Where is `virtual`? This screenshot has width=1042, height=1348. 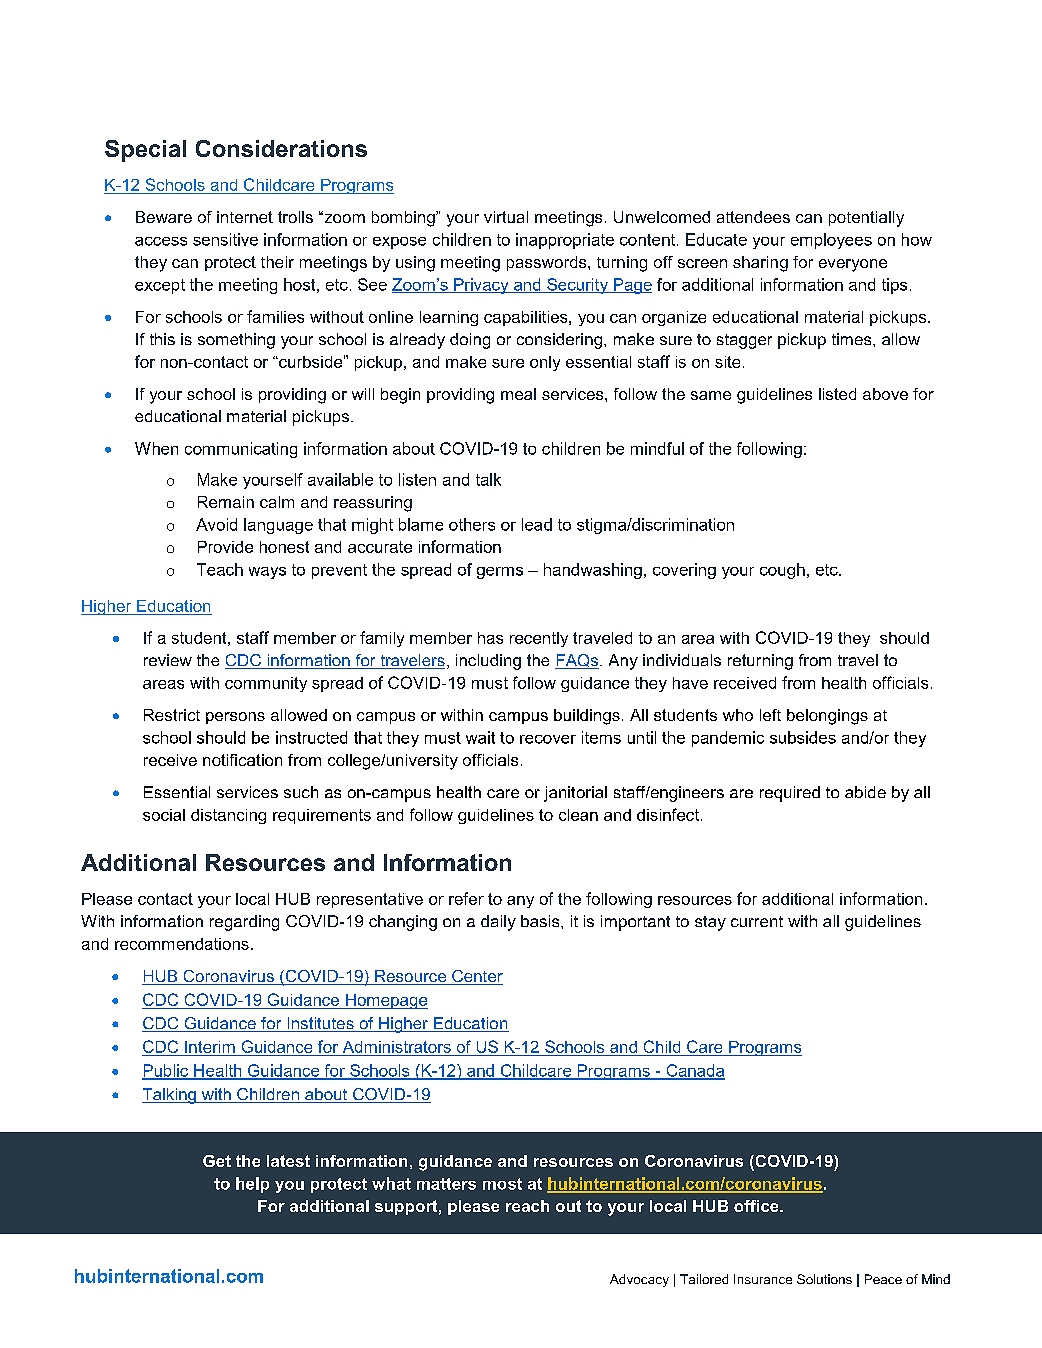 virtual is located at coordinates (506, 217).
